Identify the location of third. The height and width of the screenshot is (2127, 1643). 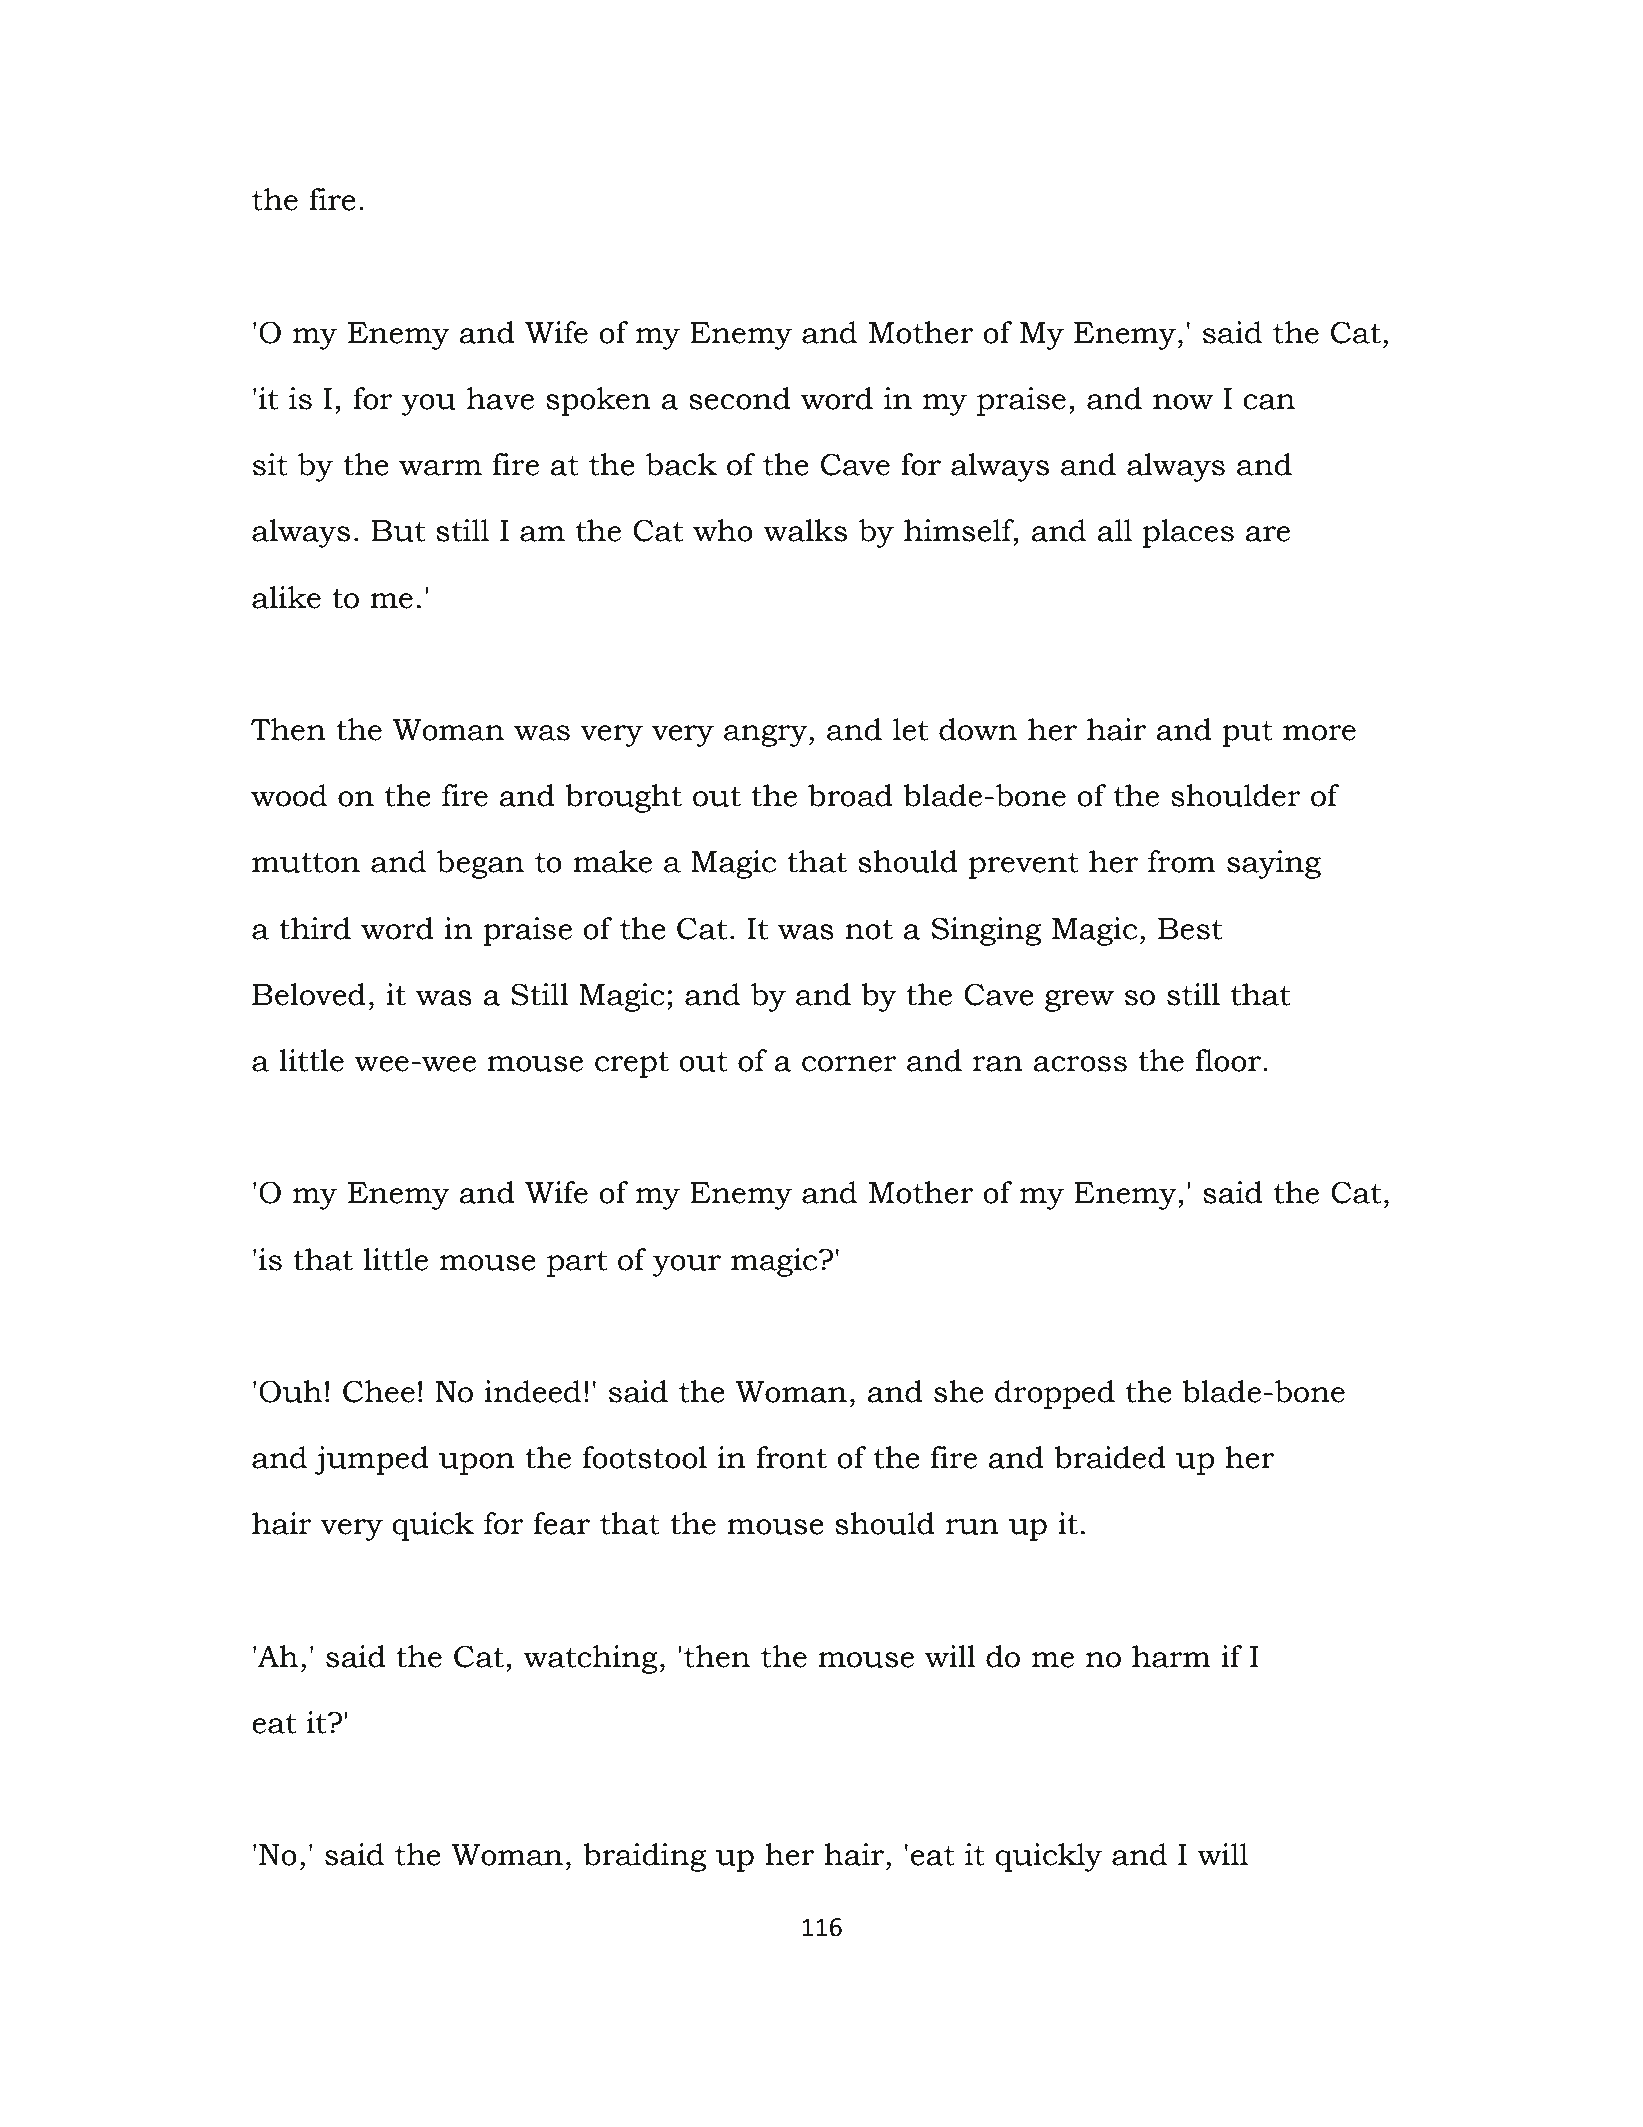
(315, 928).
